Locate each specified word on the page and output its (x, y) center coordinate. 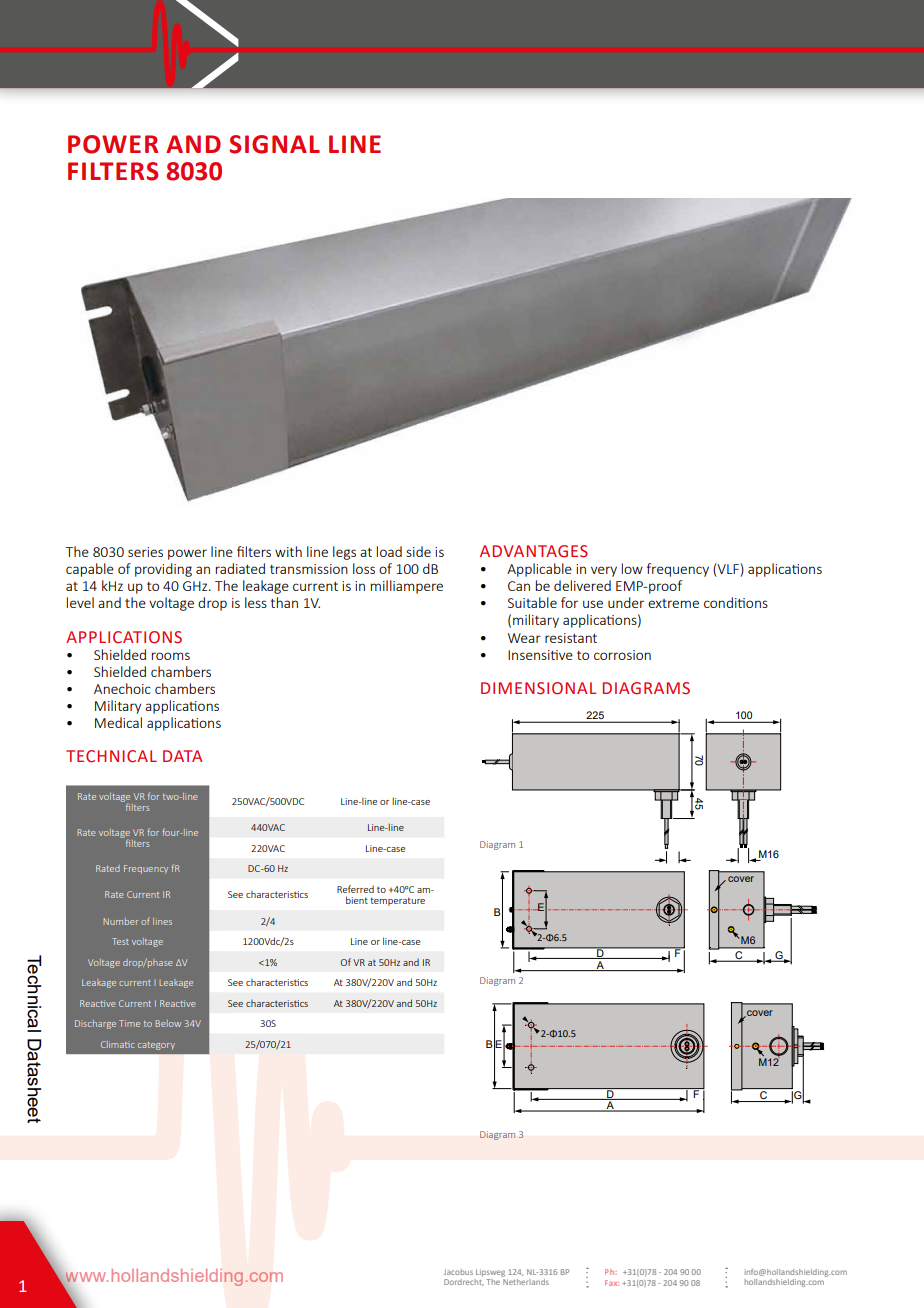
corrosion (622, 655)
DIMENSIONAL (538, 688)
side (418, 551)
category (156, 1046)
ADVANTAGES (534, 551)
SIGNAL (274, 144)
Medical (118, 722)
